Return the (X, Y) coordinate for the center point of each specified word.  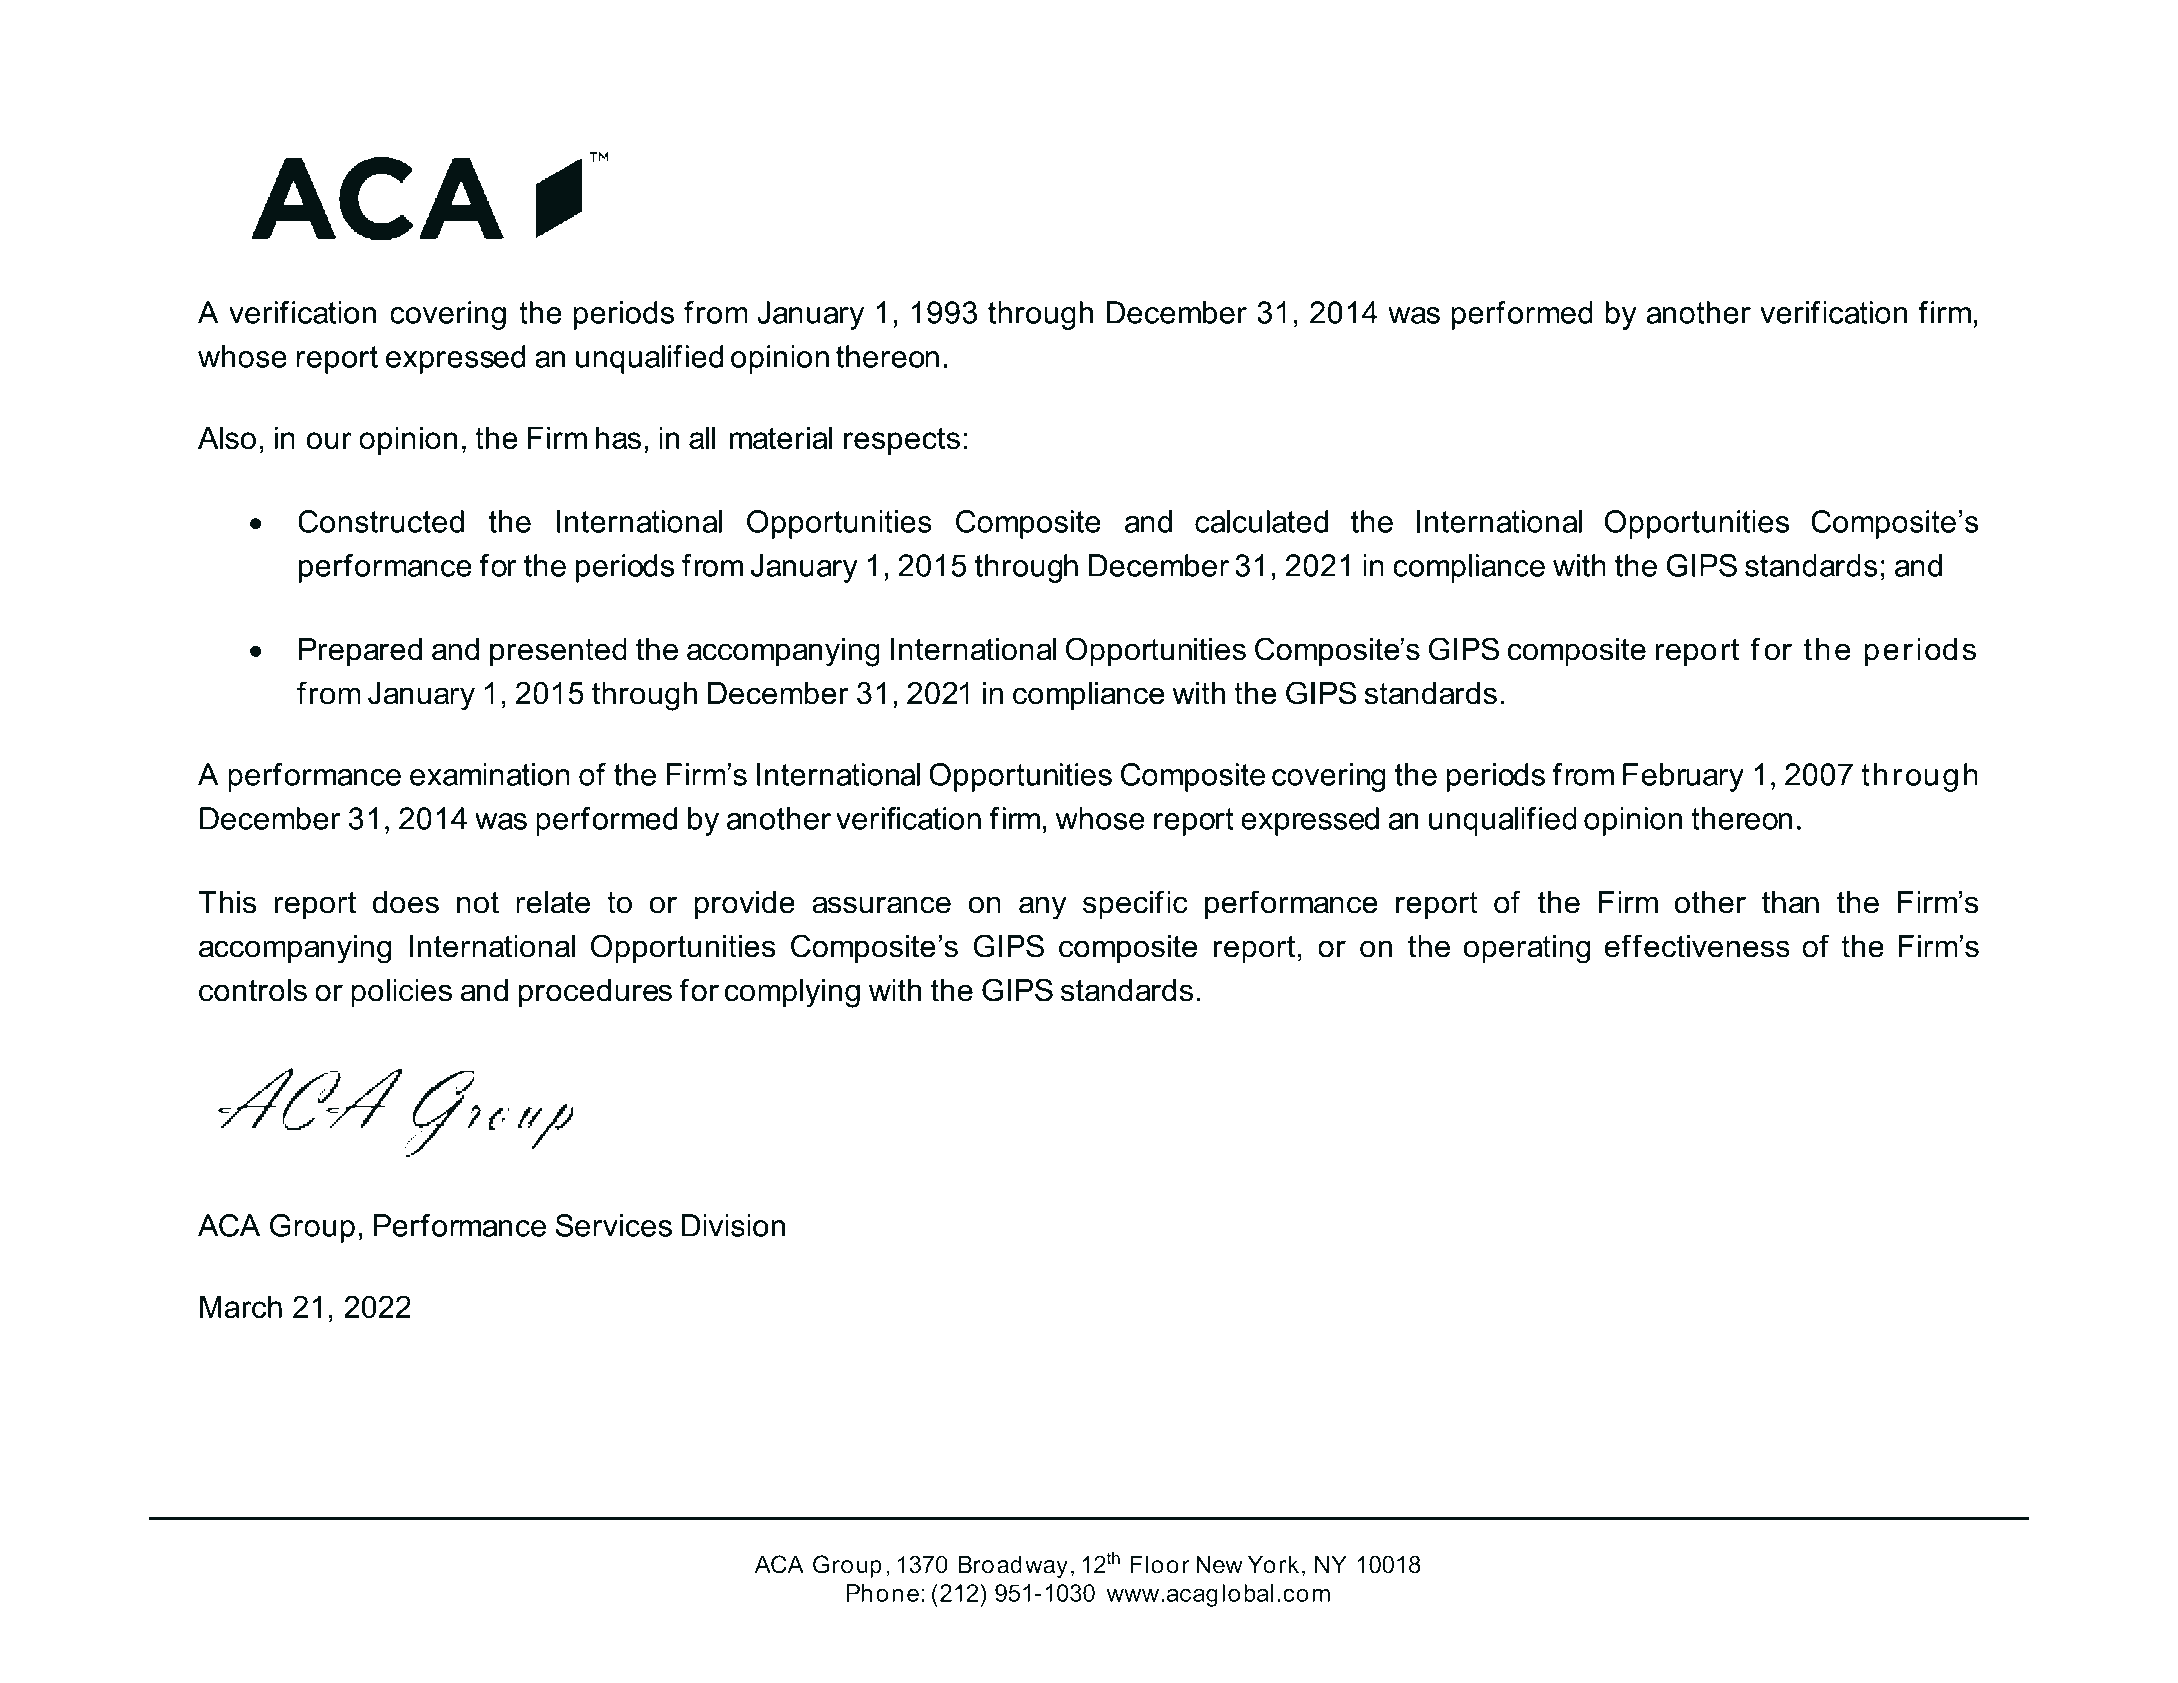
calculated (1261, 521)
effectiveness (1697, 946)
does (406, 902)
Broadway (1013, 1566)
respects (902, 441)
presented (558, 652)
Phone (882, 1593)
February (1683, 777)
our (329, 440)
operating (1527, 949)
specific (1135, 904)
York (1273, 1564)
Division (733, 1225)
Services (613, 1225)
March (241, 1306)
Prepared (360, 652)
